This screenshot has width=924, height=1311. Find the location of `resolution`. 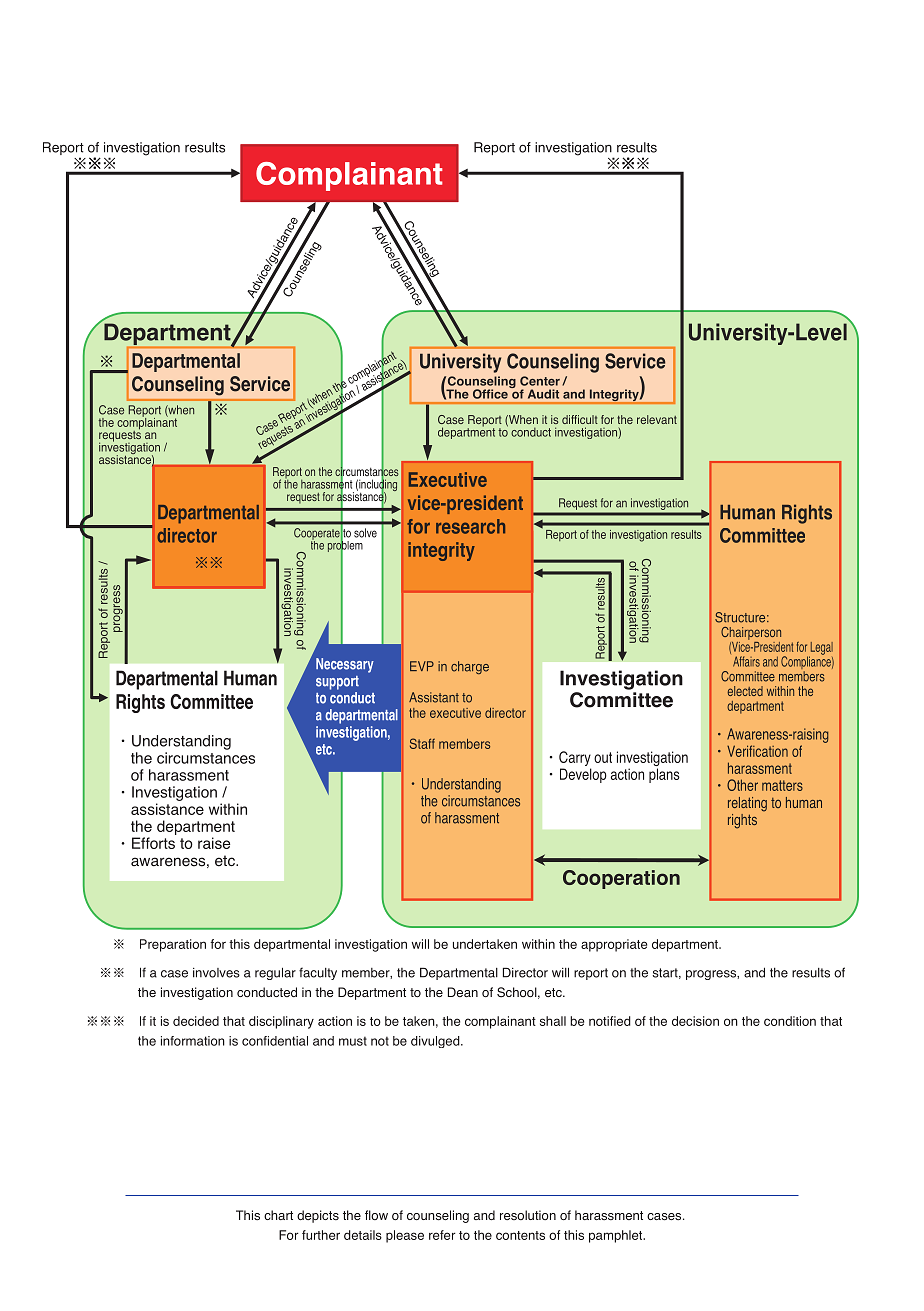

resolution is located at coordinates (528, 1215).
